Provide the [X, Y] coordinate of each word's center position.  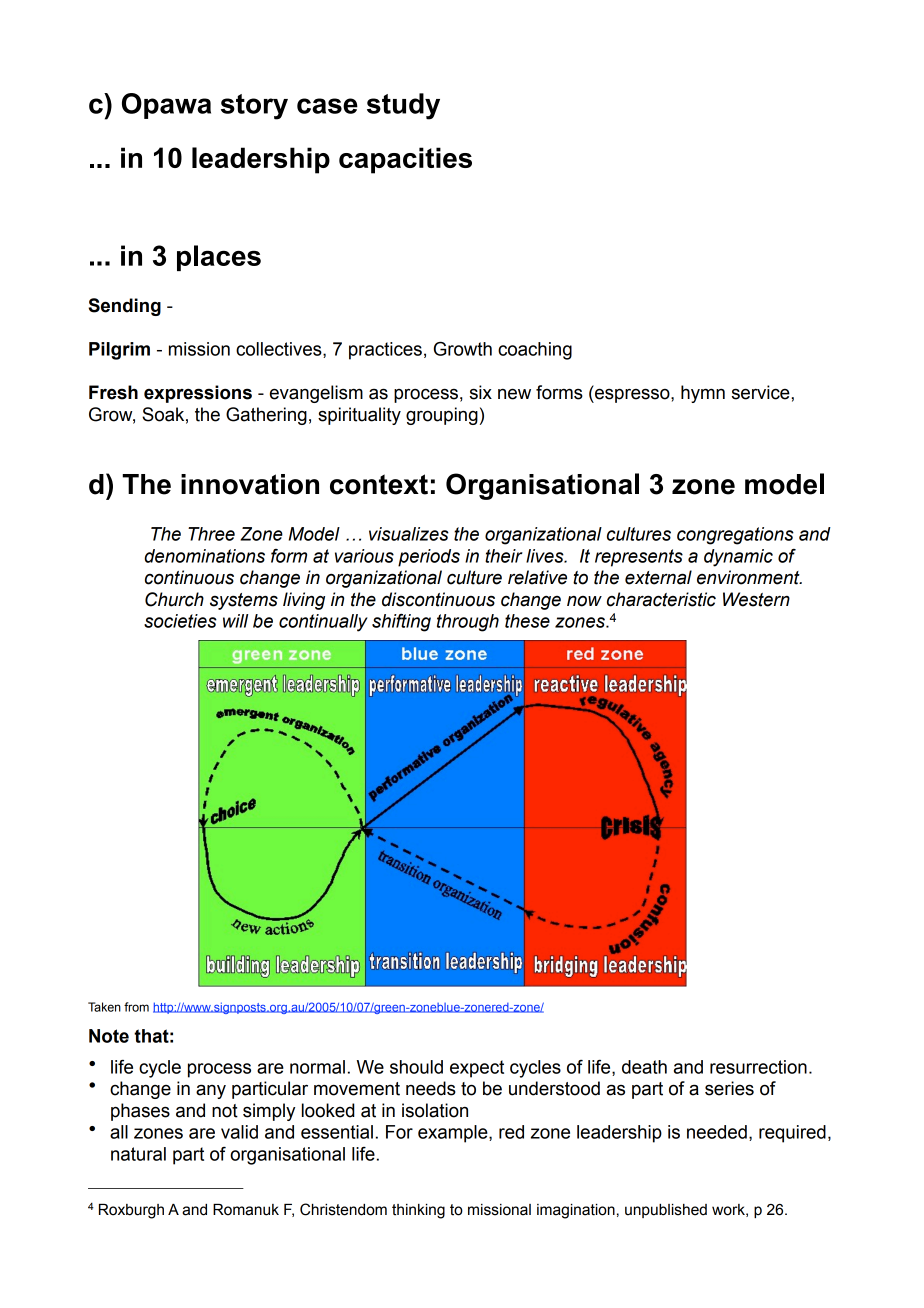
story [254, 107]
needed [717, 1132]
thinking [418, 1211]
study [403, 106]
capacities [405, 160]
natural [138, 1154]
